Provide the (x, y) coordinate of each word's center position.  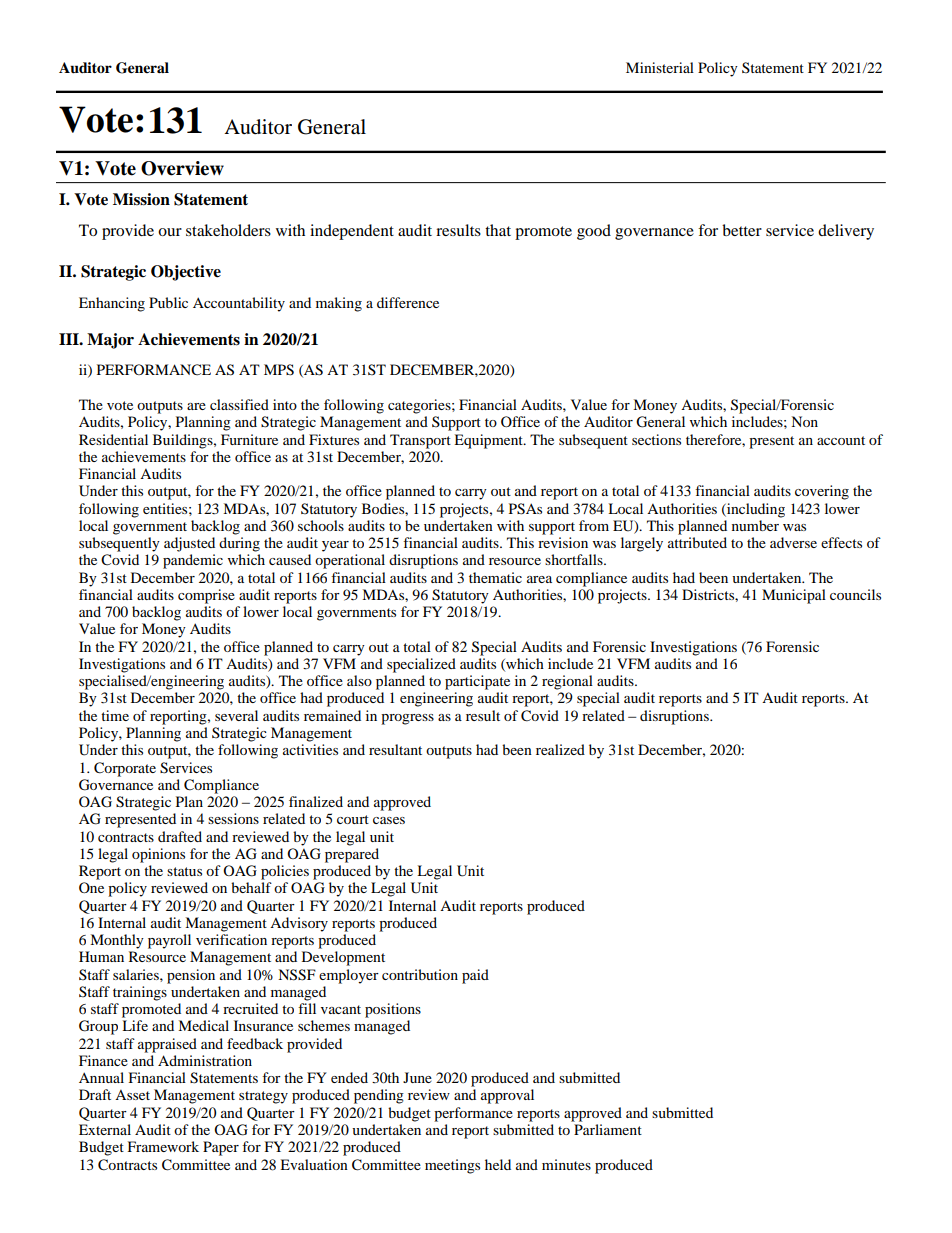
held (498, 1164)
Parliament (608, 1129)
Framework (163, 1146)
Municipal (794, 596)
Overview (182, 168)
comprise (206, 596)
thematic (495, 577)
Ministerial (660, 67)
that (498, 230)
